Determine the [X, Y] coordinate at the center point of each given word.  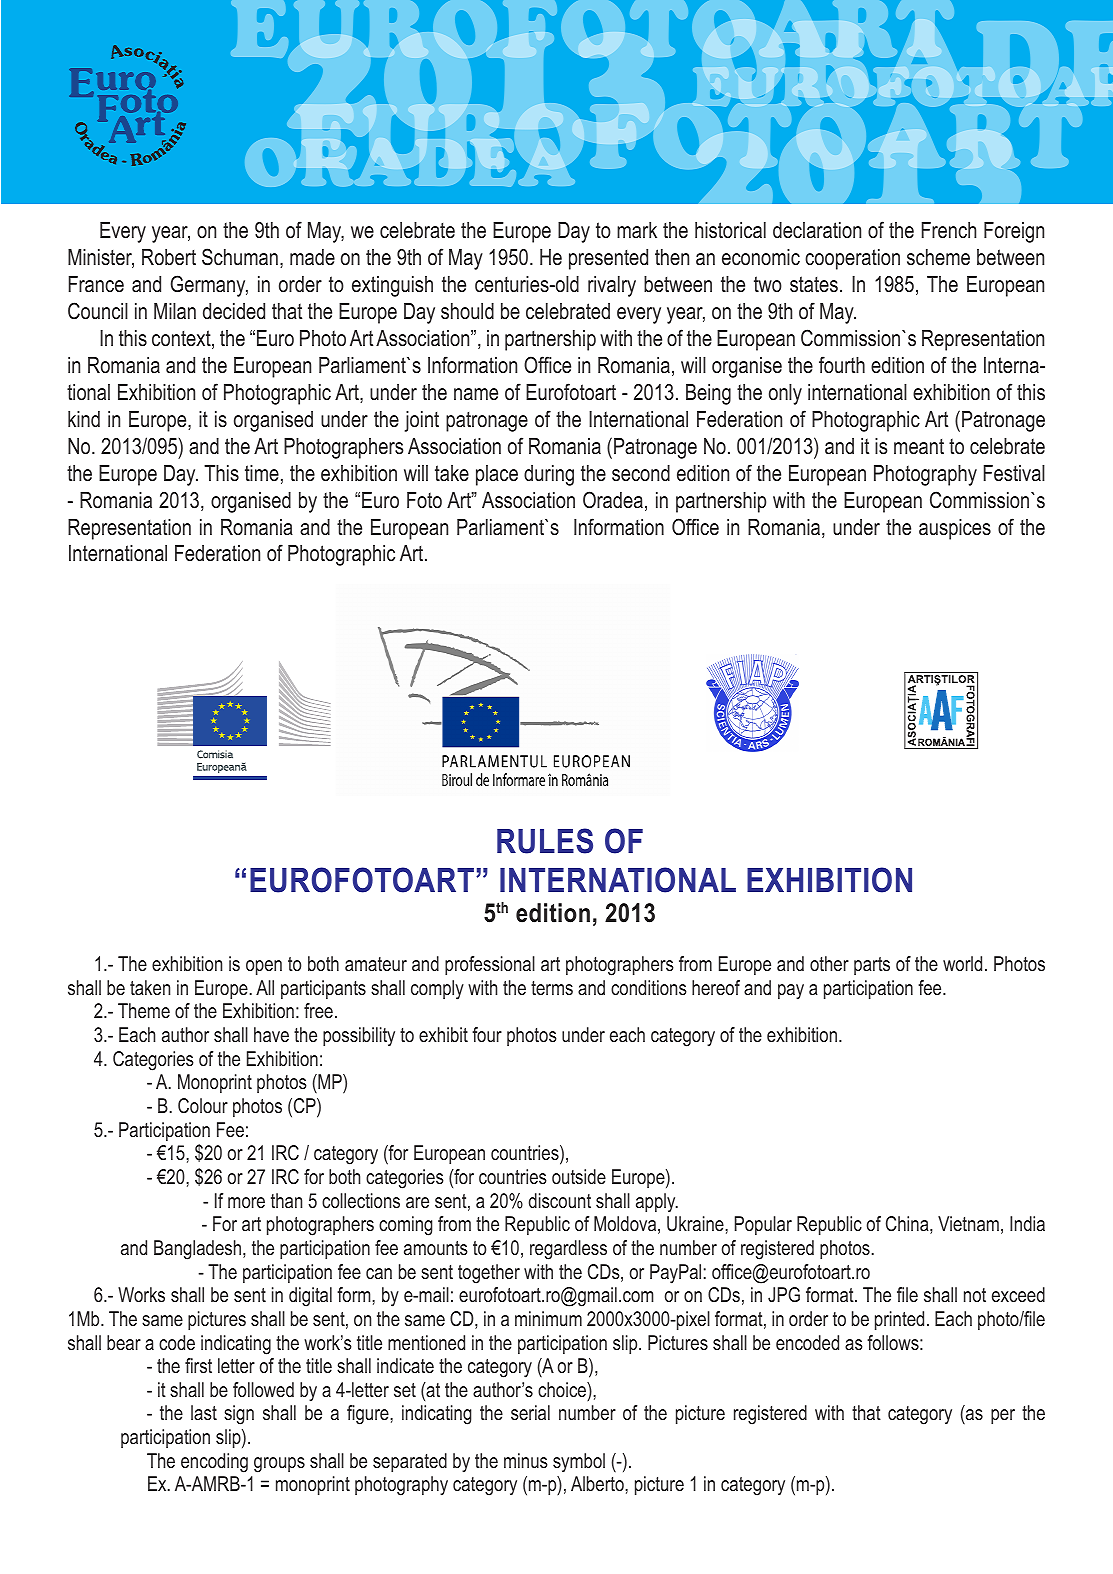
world [962, 963]
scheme [938, 257]
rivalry [612, 286]
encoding [214, 1463]
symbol [579, 1463]
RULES [545, 841]
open [264, 967]
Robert [169, 257]
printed [899, 1320]
